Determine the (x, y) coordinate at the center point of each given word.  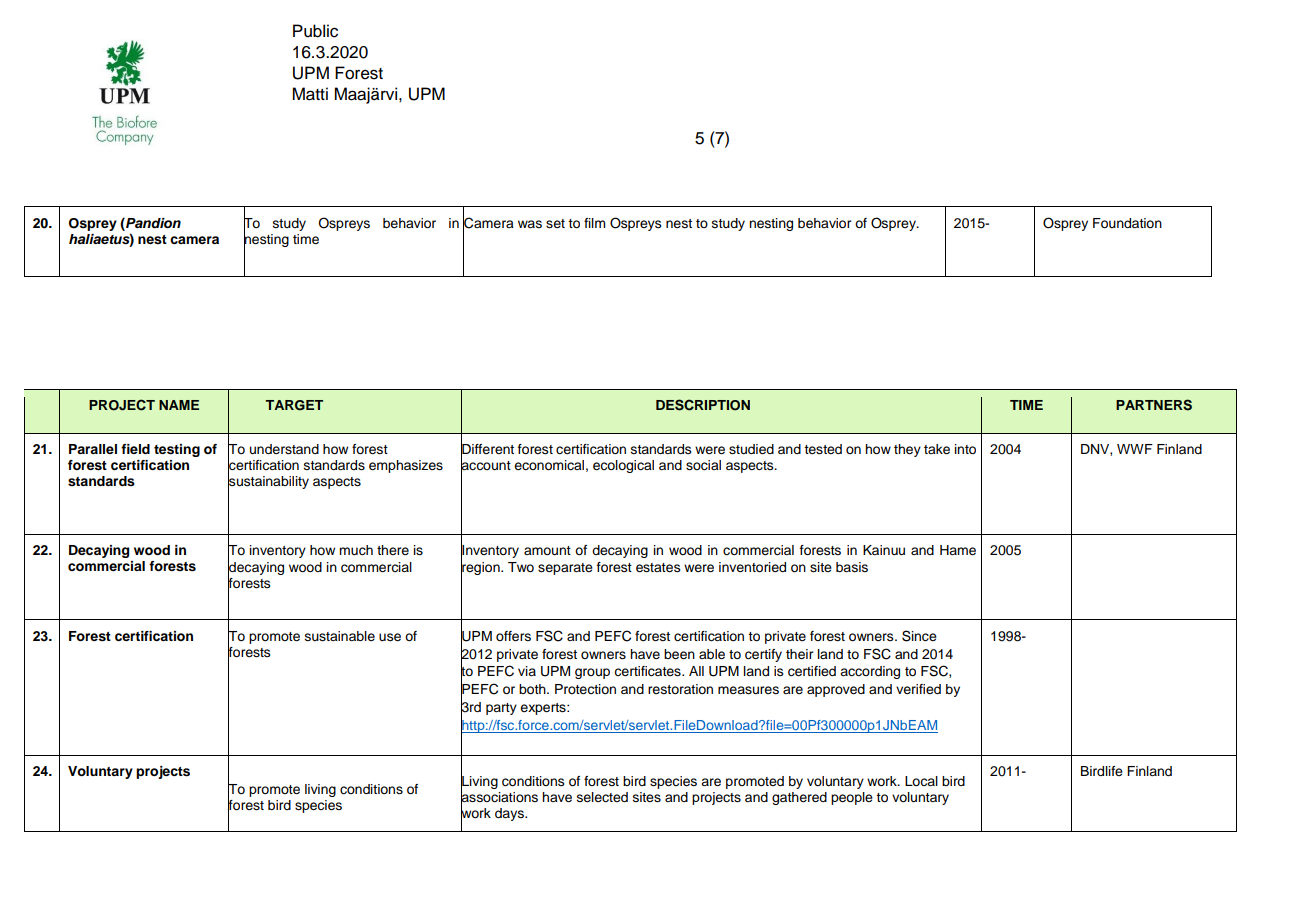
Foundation (1127, 223)
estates (658, 568)
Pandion (152, 223)
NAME (179, 405)
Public (315, 31)
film (595, 223)
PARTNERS (1154, 405)
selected (602, 797)
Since (919, 636)
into (965, 449)
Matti (310, 94)
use (390, 637)
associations (499, 797)
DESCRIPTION (703, 405)
